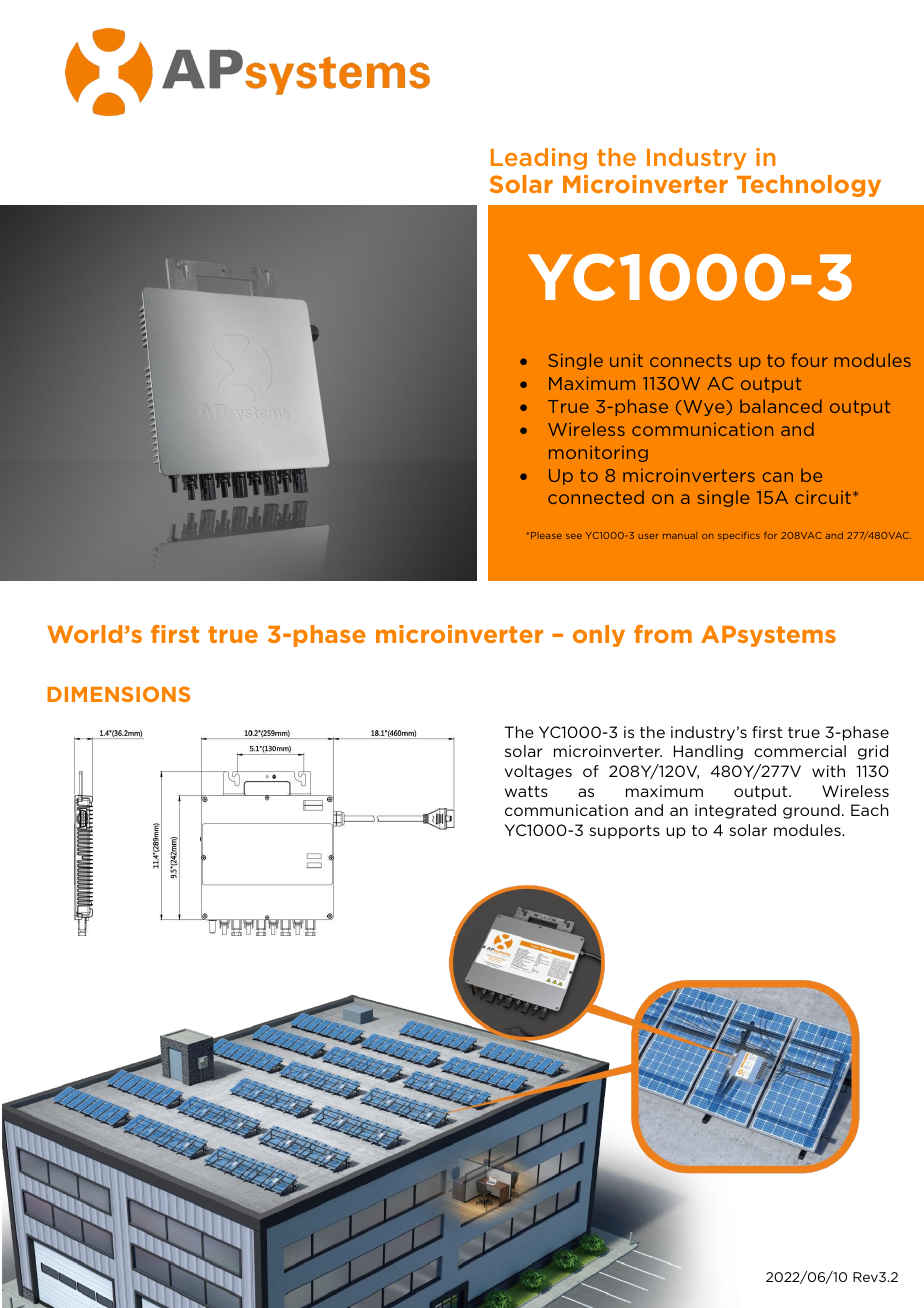  Describe the element at coordinates (526, 791) in the screenshot. I see `watts` at that location.
